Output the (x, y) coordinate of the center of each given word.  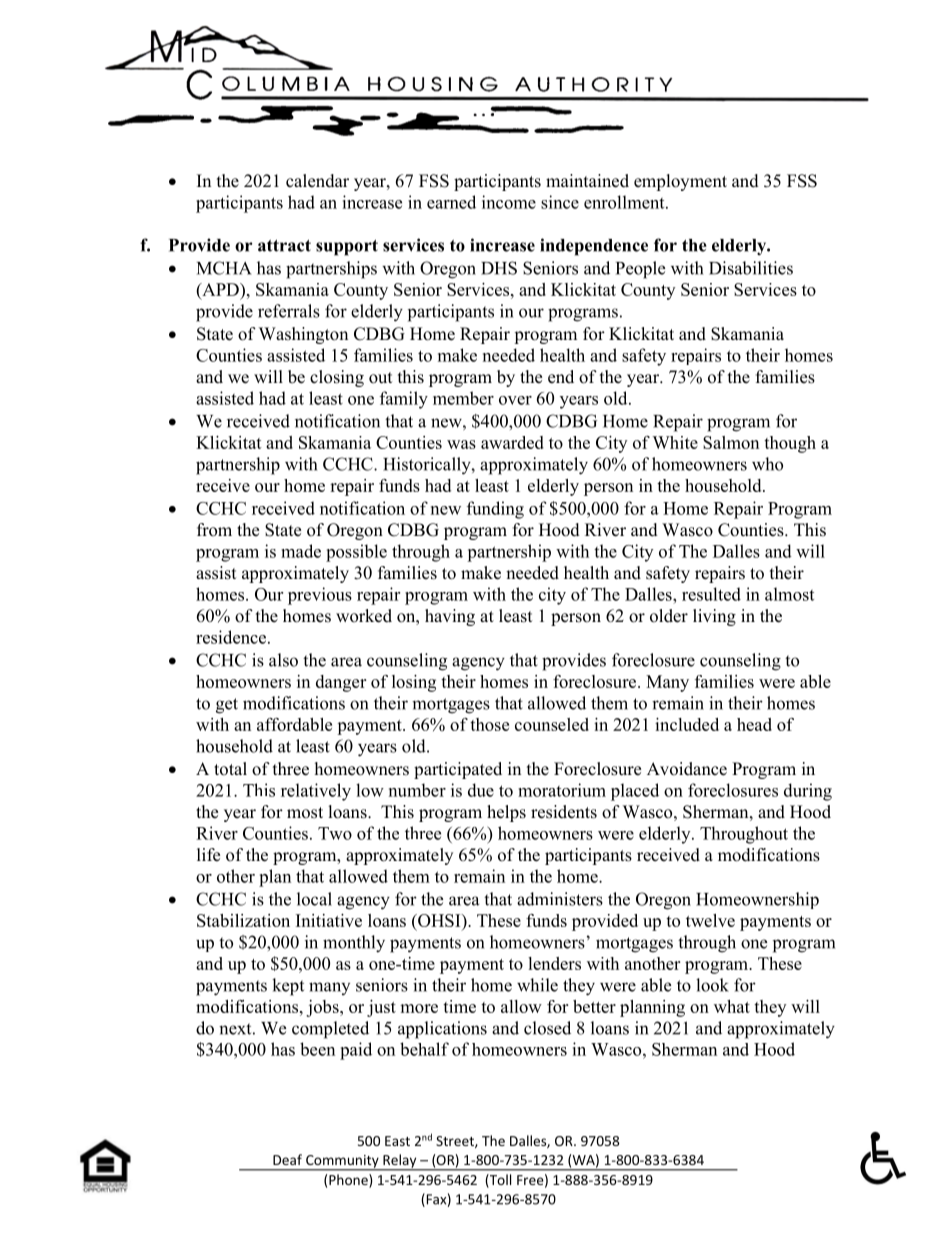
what (732, 1006)
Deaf (287, 1159)
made (301, 551)
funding (495, 510)
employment (680, 182)
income (509, 202)
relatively (316, 792)
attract (284, 246)
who (767, 464)
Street (456, 1142)
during (808, 792)
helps (506, 813)
